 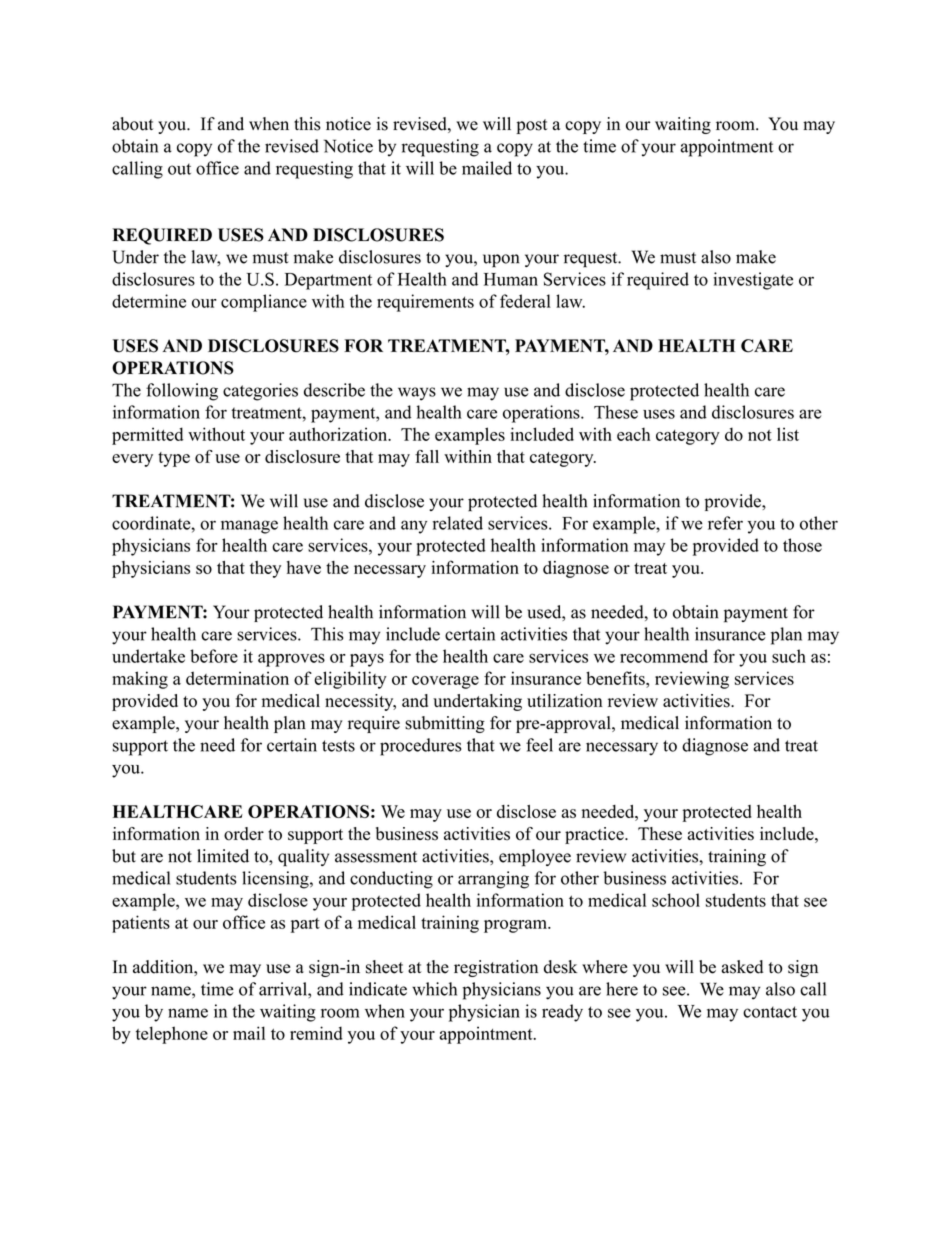 What do you see at coordinates (725, 523) in the screenshot?
I see `refer` at bounding box center [725, 523].
